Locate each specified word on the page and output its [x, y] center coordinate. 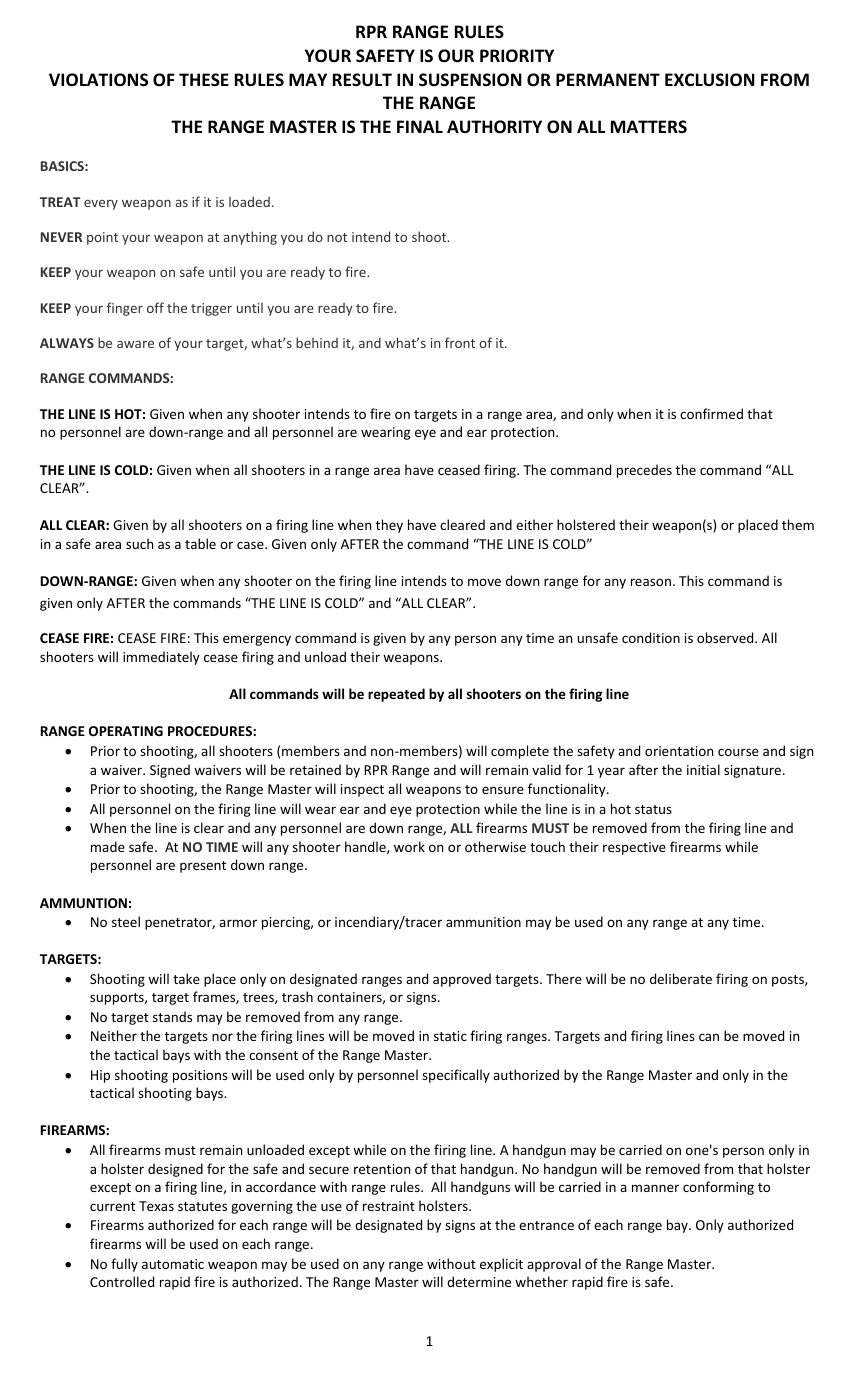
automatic [173, 1264]
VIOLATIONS [98, 80]
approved [462, 980]
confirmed [711, 413]
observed [726, 637]
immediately [161, 658]
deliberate [681, 978]
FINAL [420, 126]
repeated [396, 695]
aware [135, 344]
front [460, 342]
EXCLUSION [710, 80]
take [186, 978]
